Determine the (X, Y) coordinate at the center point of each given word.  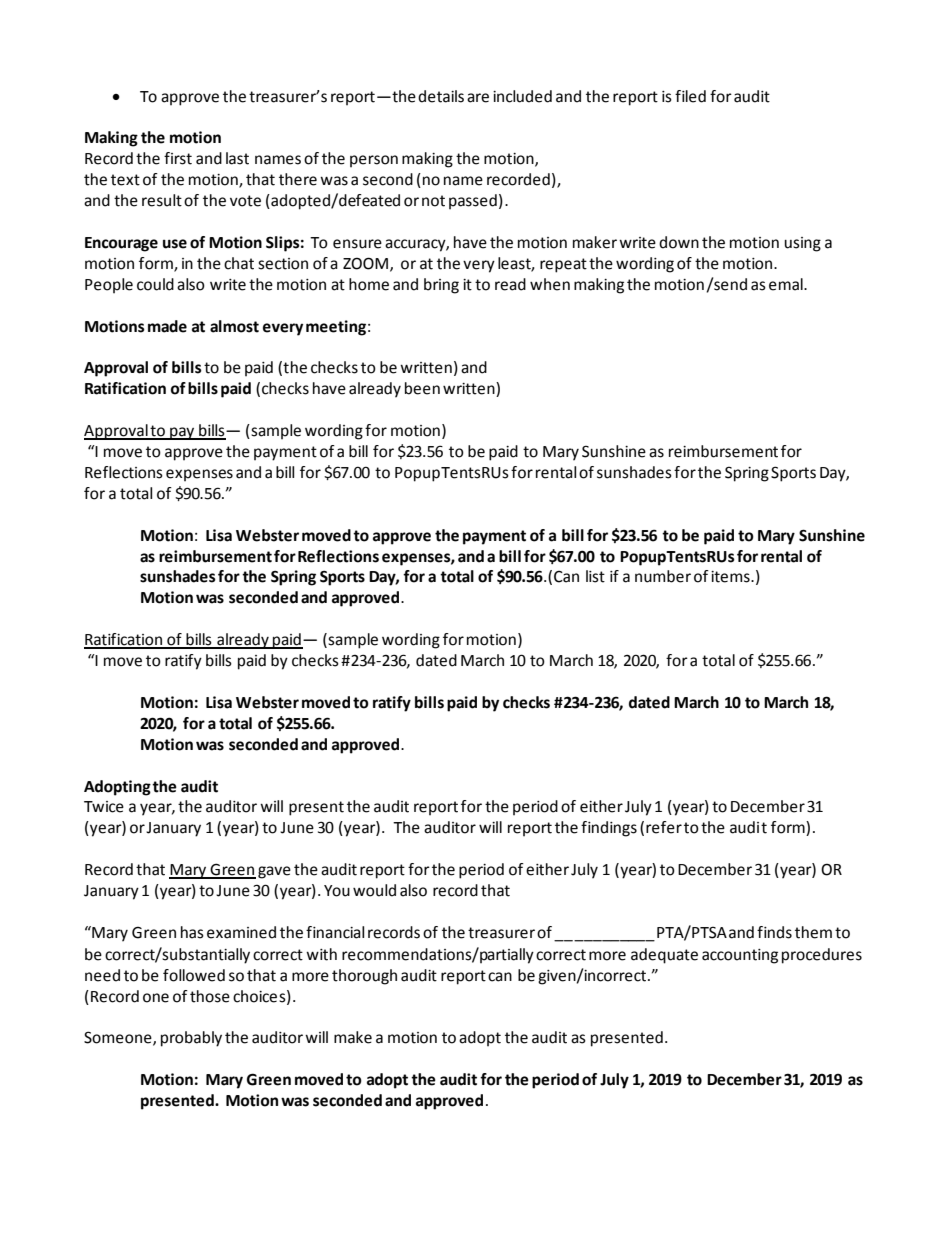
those (210, 996)
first (178, 158)
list (595, 576)
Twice (104, 807)
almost (234, 326)
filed (690, 96)
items (731, 577)
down (679, 242)
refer (664, 827)
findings (609, 829)
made (167, 326)
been (422, 388)
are (478, 98)
